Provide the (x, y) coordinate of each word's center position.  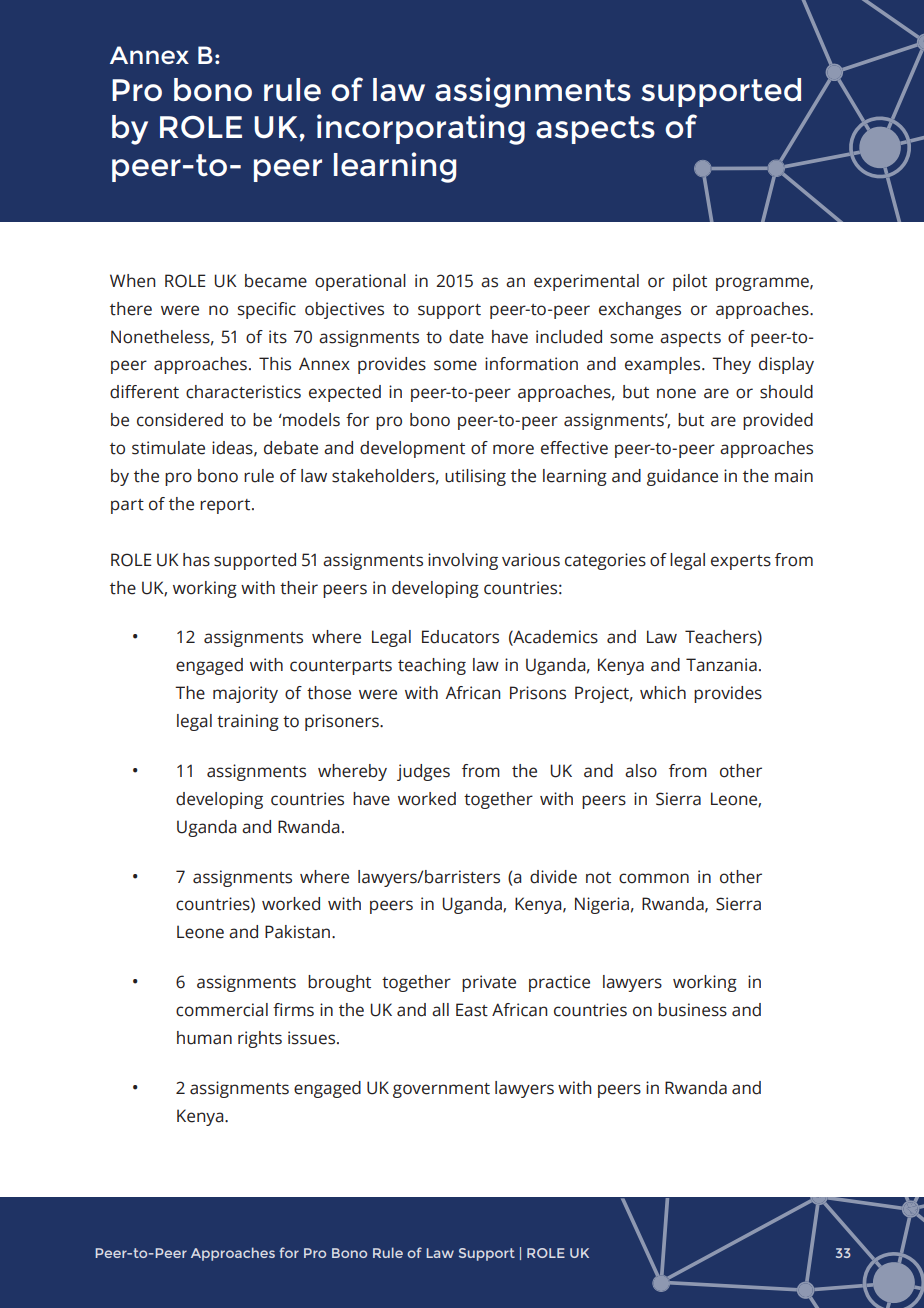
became (276, 281)
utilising (475, 477)
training (248, 722)
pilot (690, 282)
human (204, 1038)
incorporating (421, 129)
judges (423, 772)
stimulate (168, 448)
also (641, 771)
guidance (682, 477)
